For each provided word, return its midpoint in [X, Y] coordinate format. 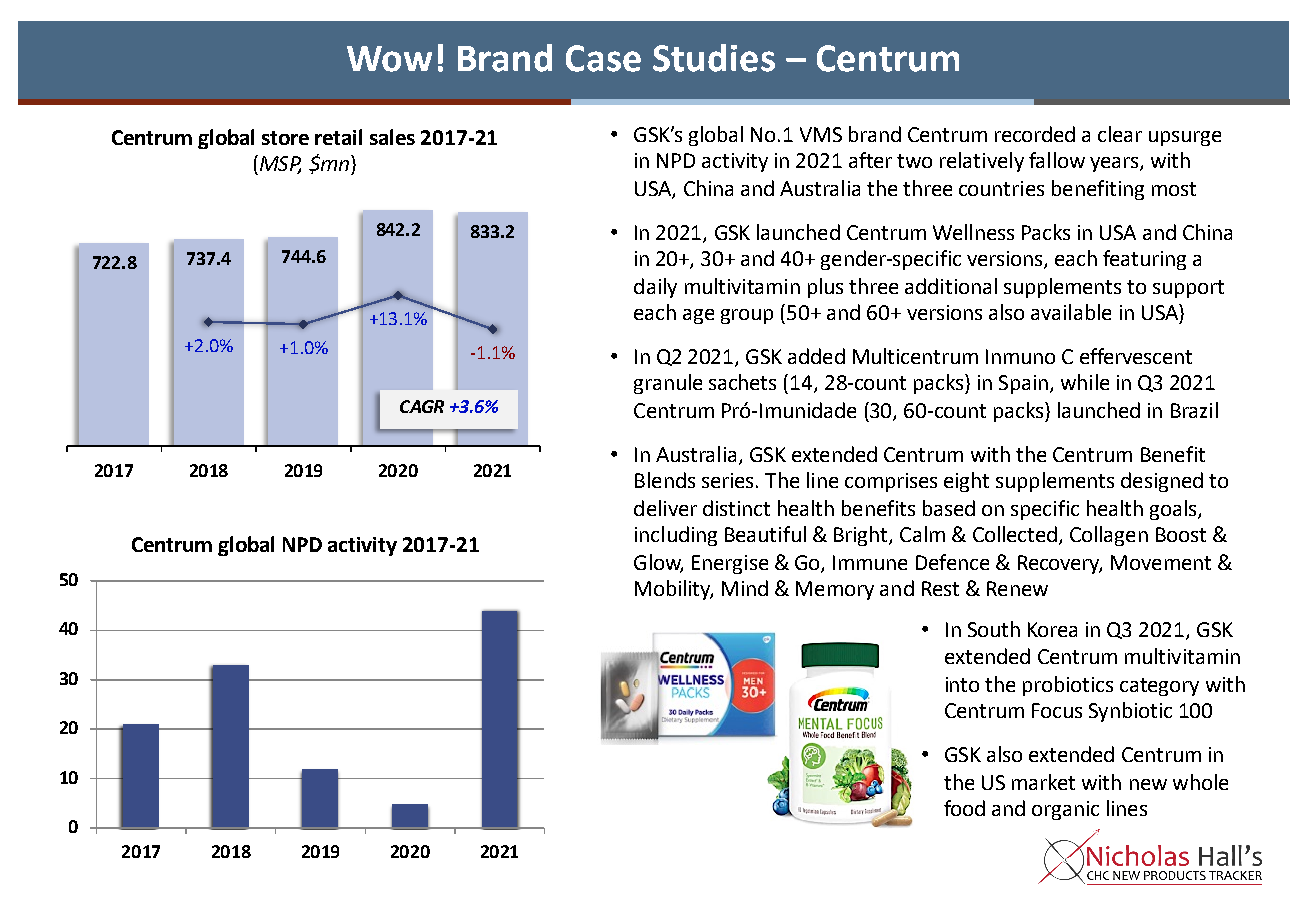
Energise [730, 564]
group [747, 316]
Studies [714, 58]
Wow [389, 59]
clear [1120, 134]
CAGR [422, 406]
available [1071, 312]
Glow [658, 563]
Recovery [1060, 564]
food [964, 808]
